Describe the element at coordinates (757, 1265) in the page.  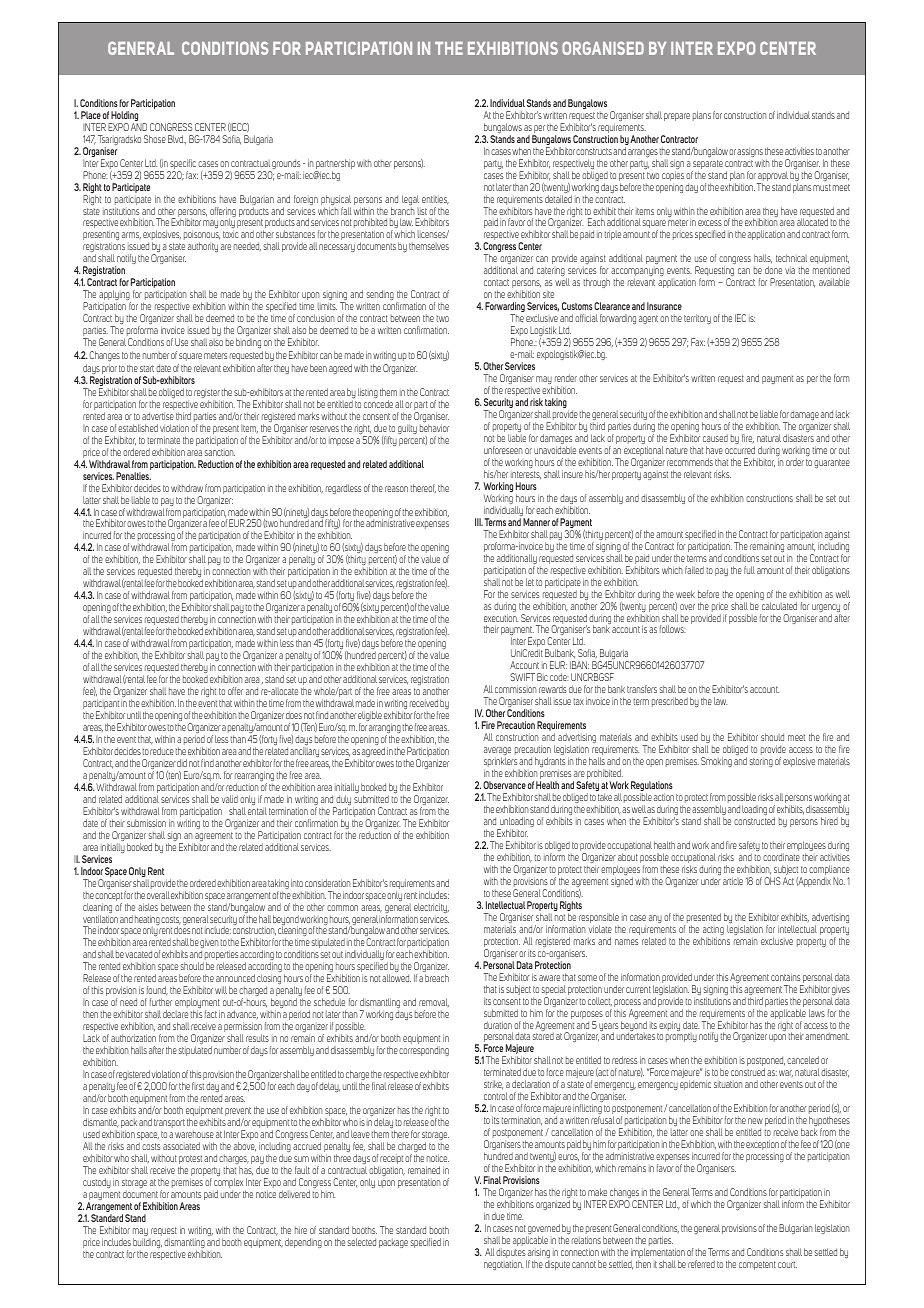
I see `competent` at that location.
